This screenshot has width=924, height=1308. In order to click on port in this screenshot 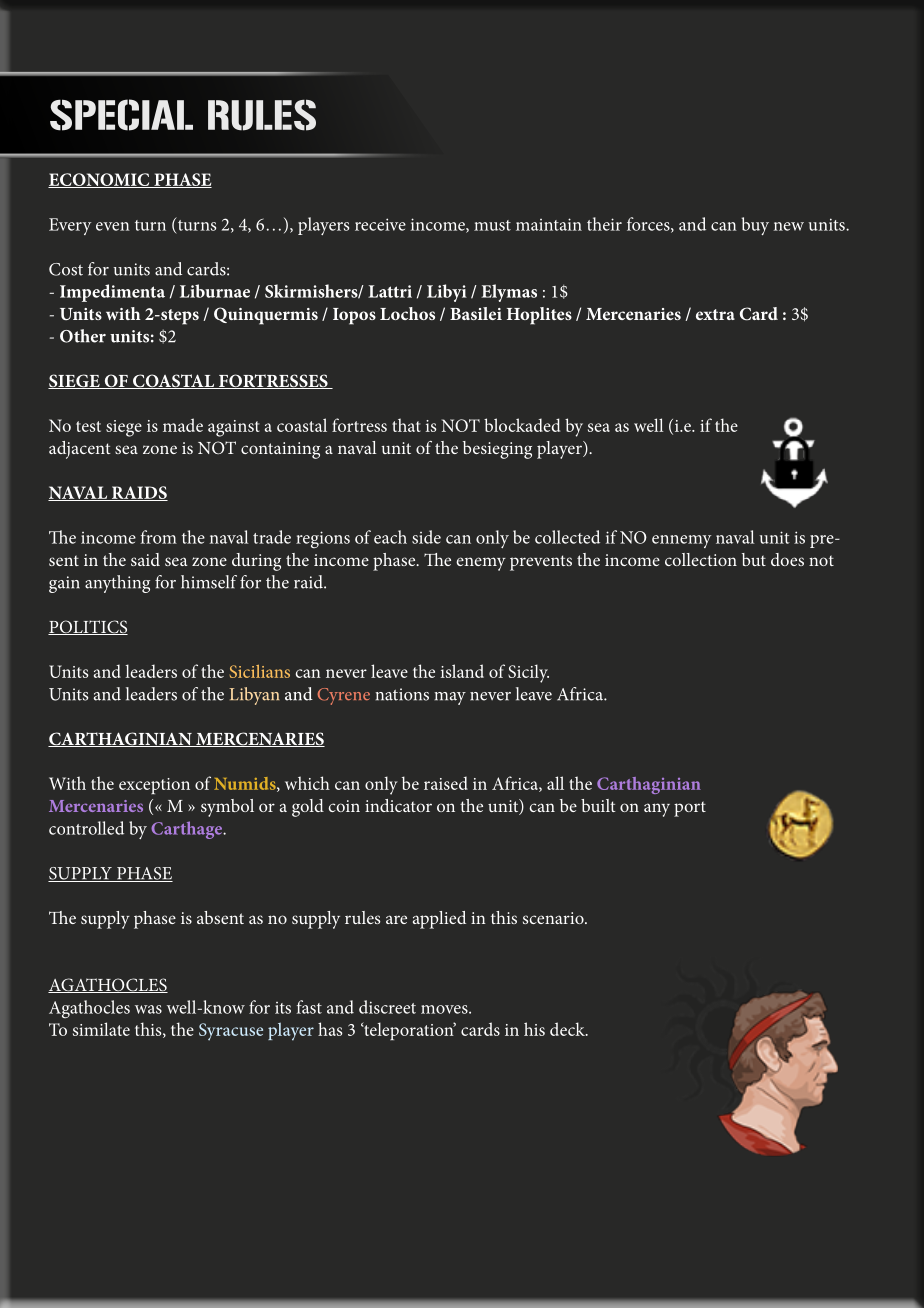, I will do `click(690, 809)`.
